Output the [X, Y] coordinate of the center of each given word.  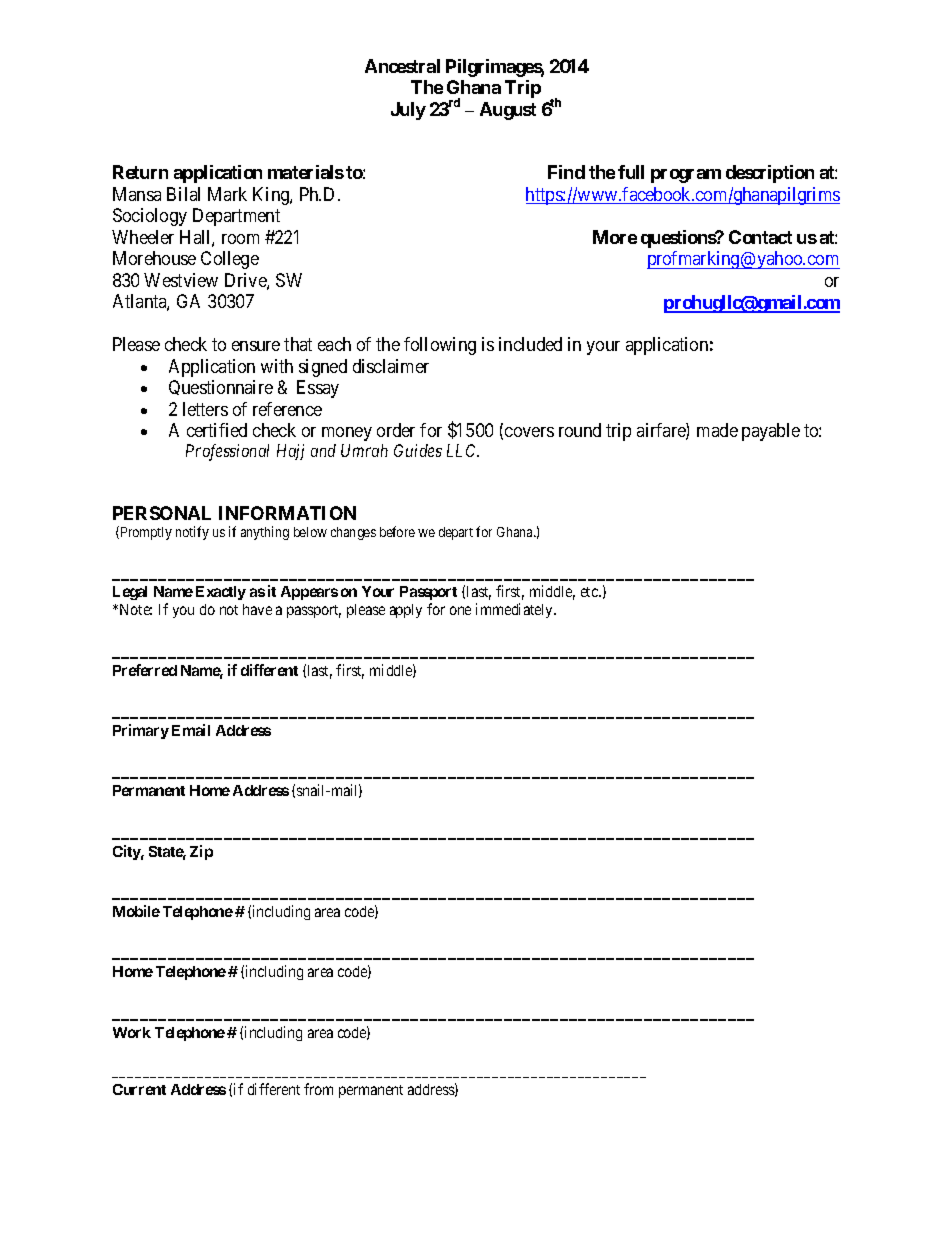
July [408, 111]
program [686, 176]
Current [139, 1089]
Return [140, 172]
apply [406, 611]
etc [590, 592]
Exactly [221, 593]
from [318, 1089]
